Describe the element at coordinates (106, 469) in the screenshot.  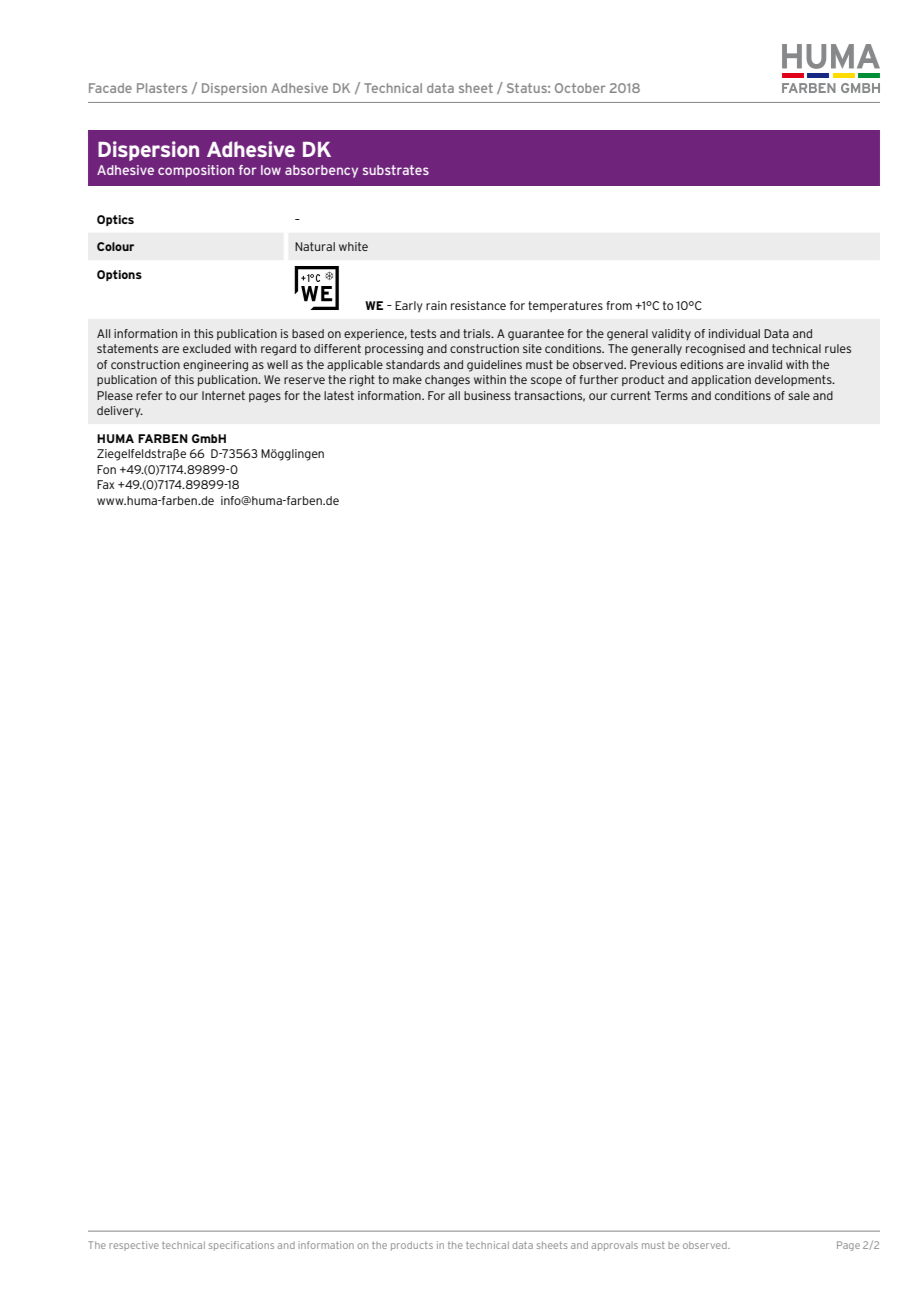
I see `Fon` at that location.
